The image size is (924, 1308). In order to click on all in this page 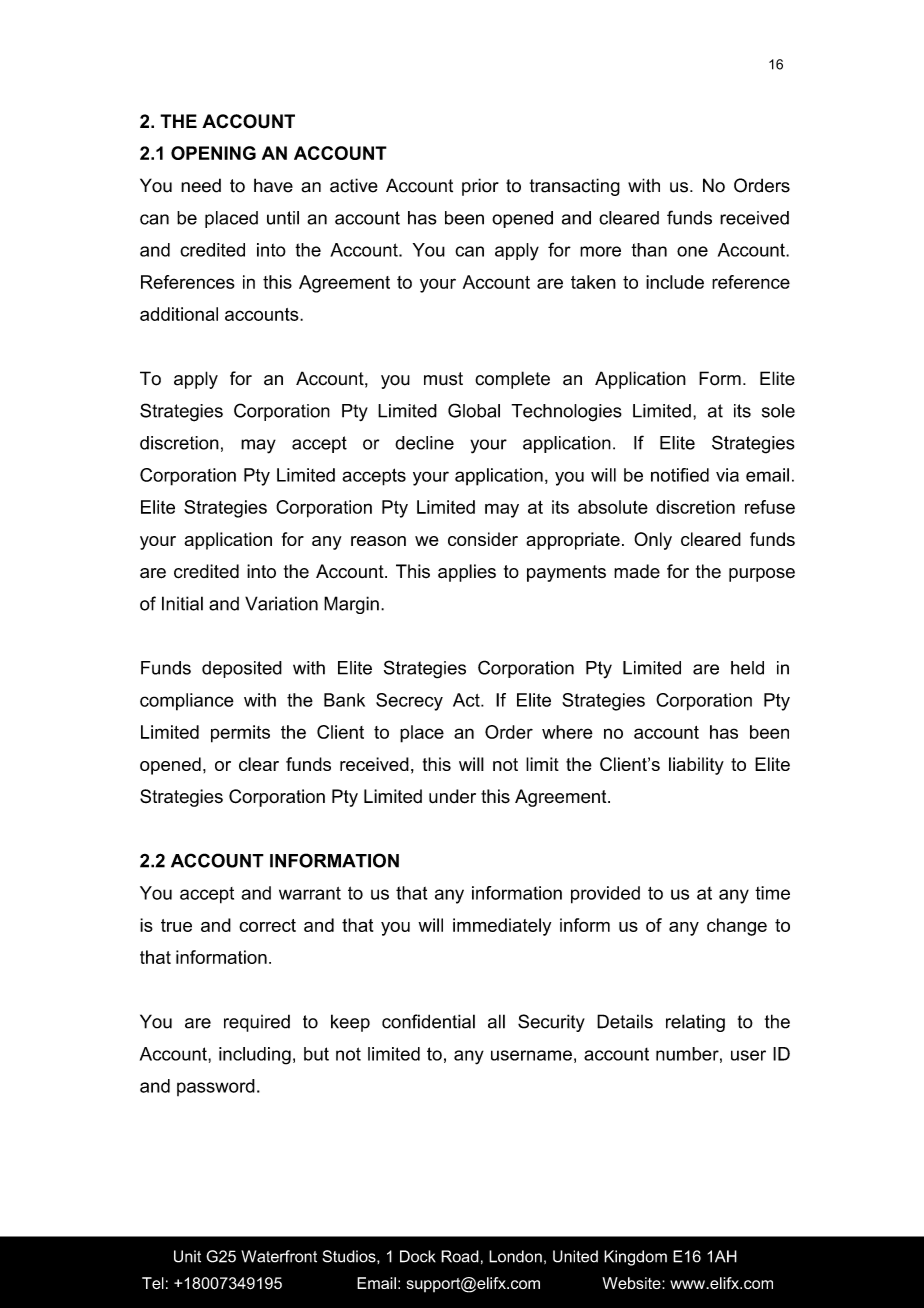, I will do `click(496, 1021)`.
